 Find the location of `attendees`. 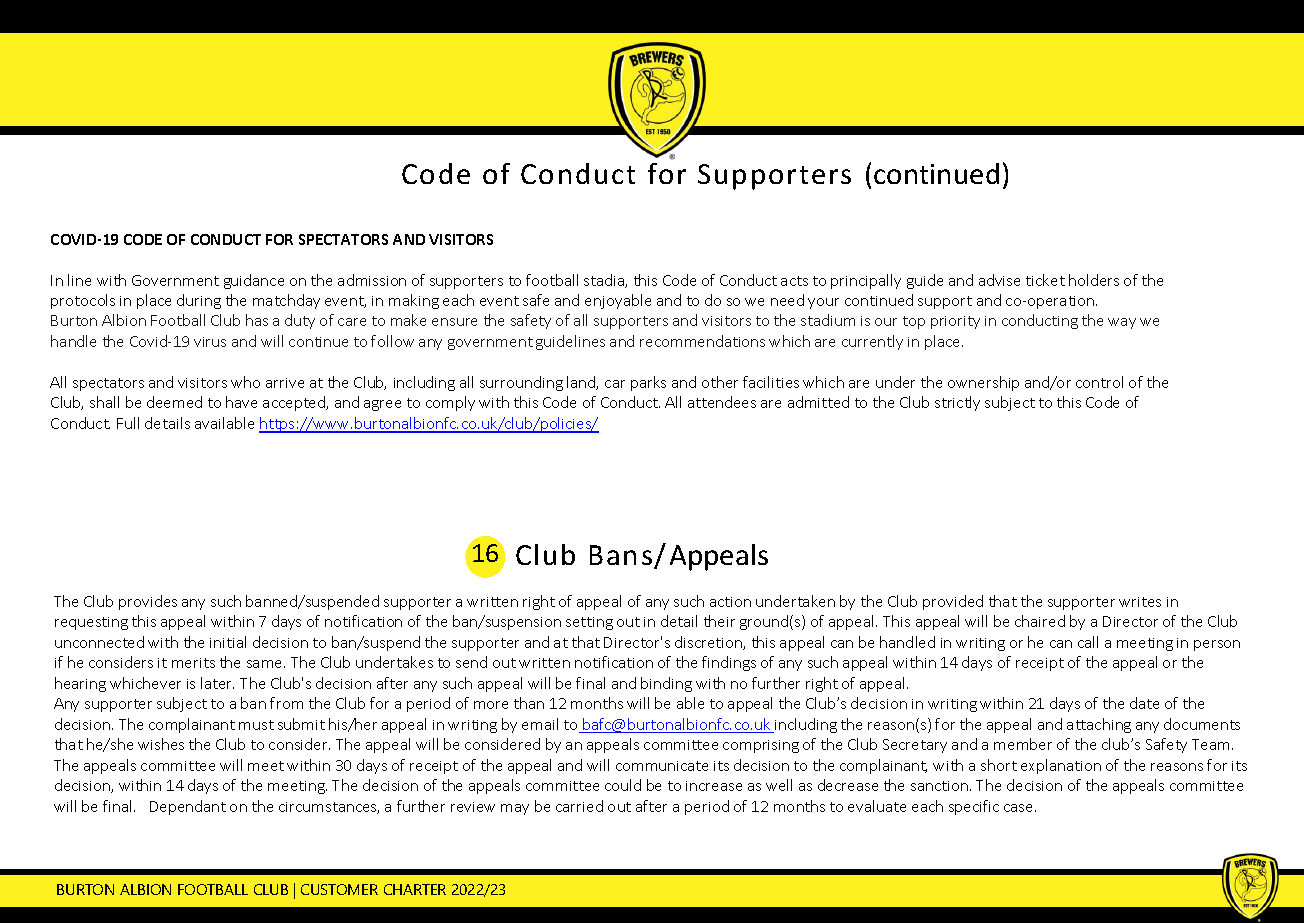

attendees is located at coordinates (722, 402).
